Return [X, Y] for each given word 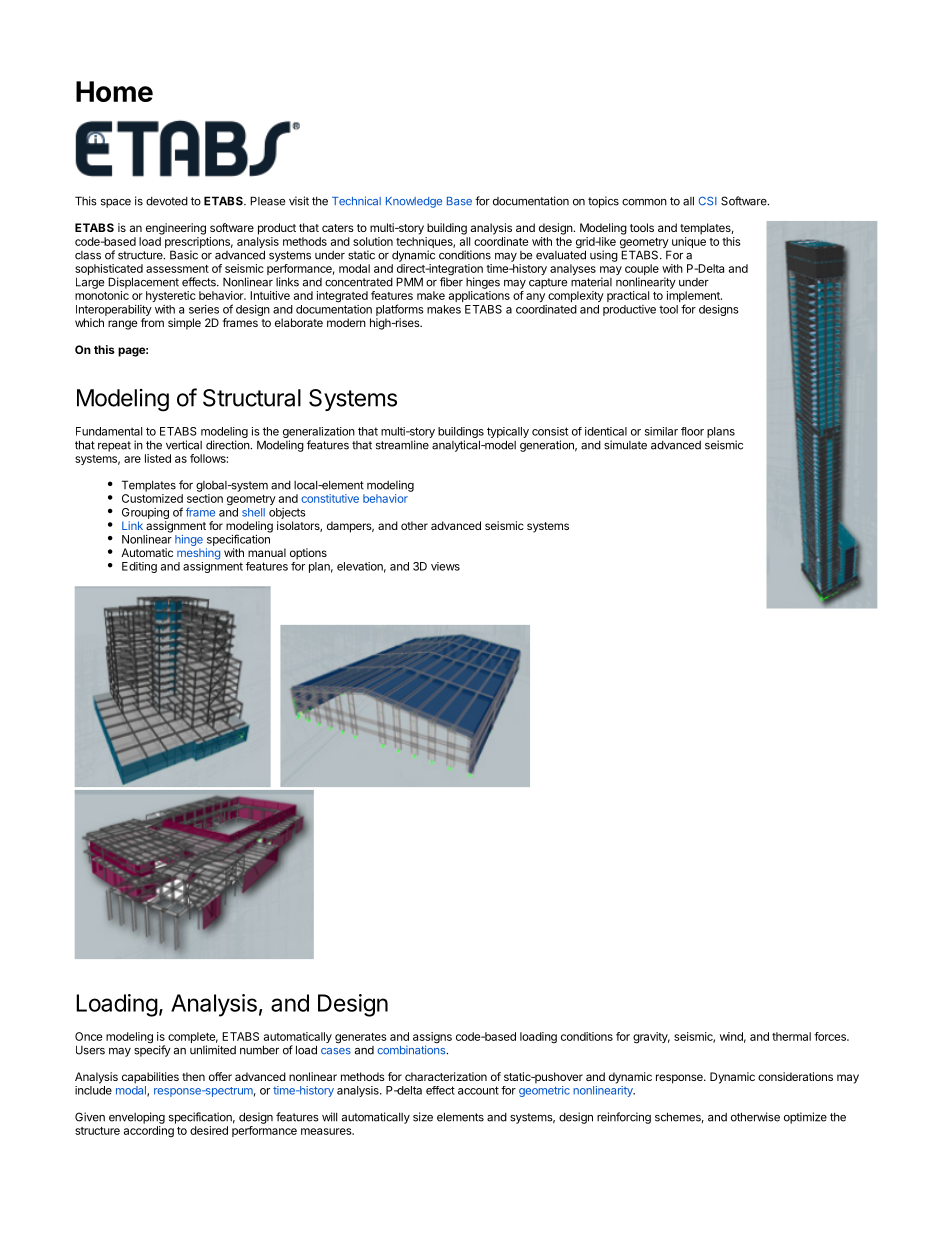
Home [114, 91]
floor [692, 431]
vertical [184, 445]
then [193, 1076]
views [445, 566]
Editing [139, 567]
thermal [791, 1036]
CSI [708, 201]
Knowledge [414, 202]
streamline [402, 445]
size [423, 1117]
